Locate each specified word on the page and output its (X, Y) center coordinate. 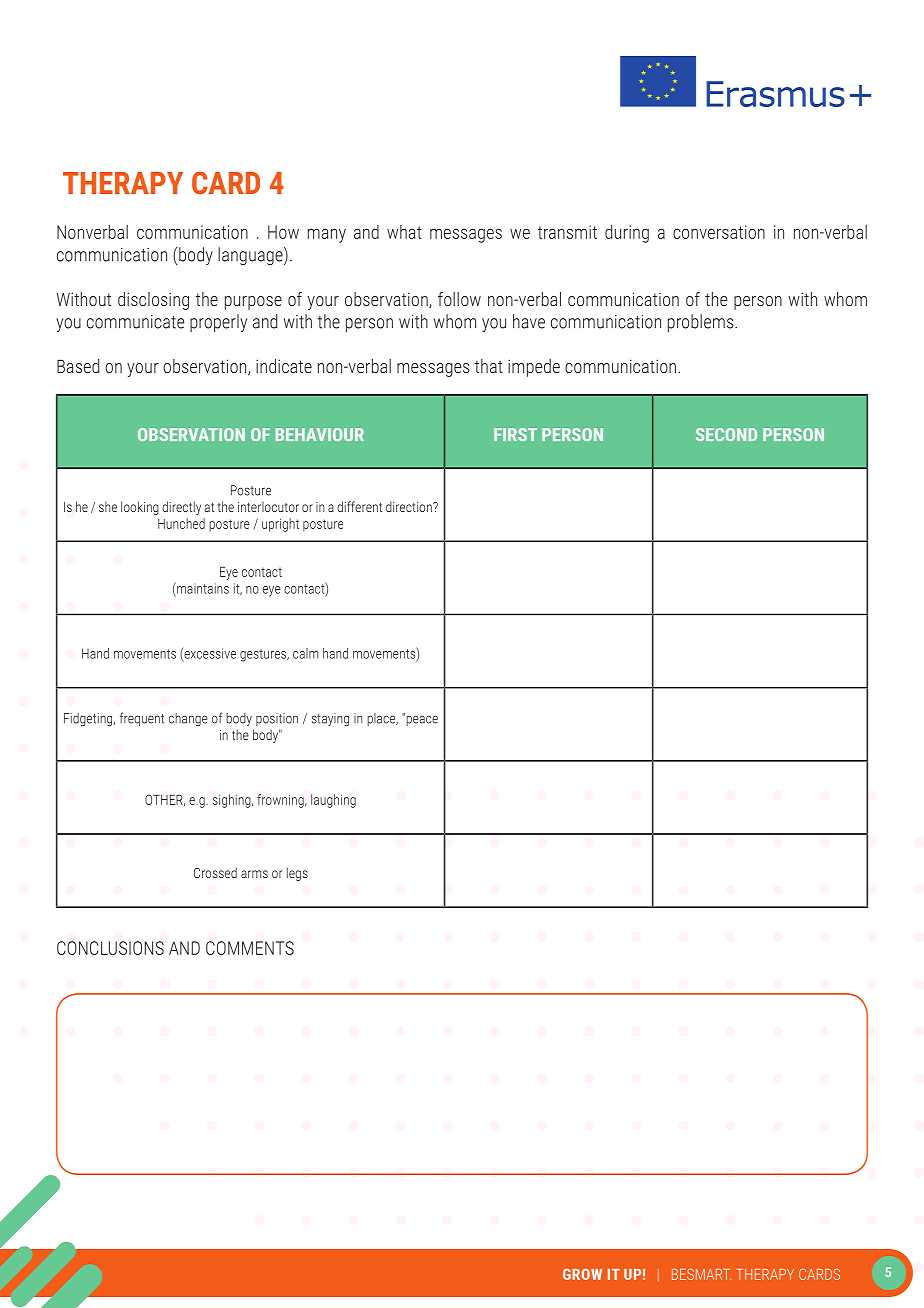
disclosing (153, 301)
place (382, 719)
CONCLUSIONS (110, 948)
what (404, 232)
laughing (333, 801)
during (627, 234)
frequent (142, 719)
